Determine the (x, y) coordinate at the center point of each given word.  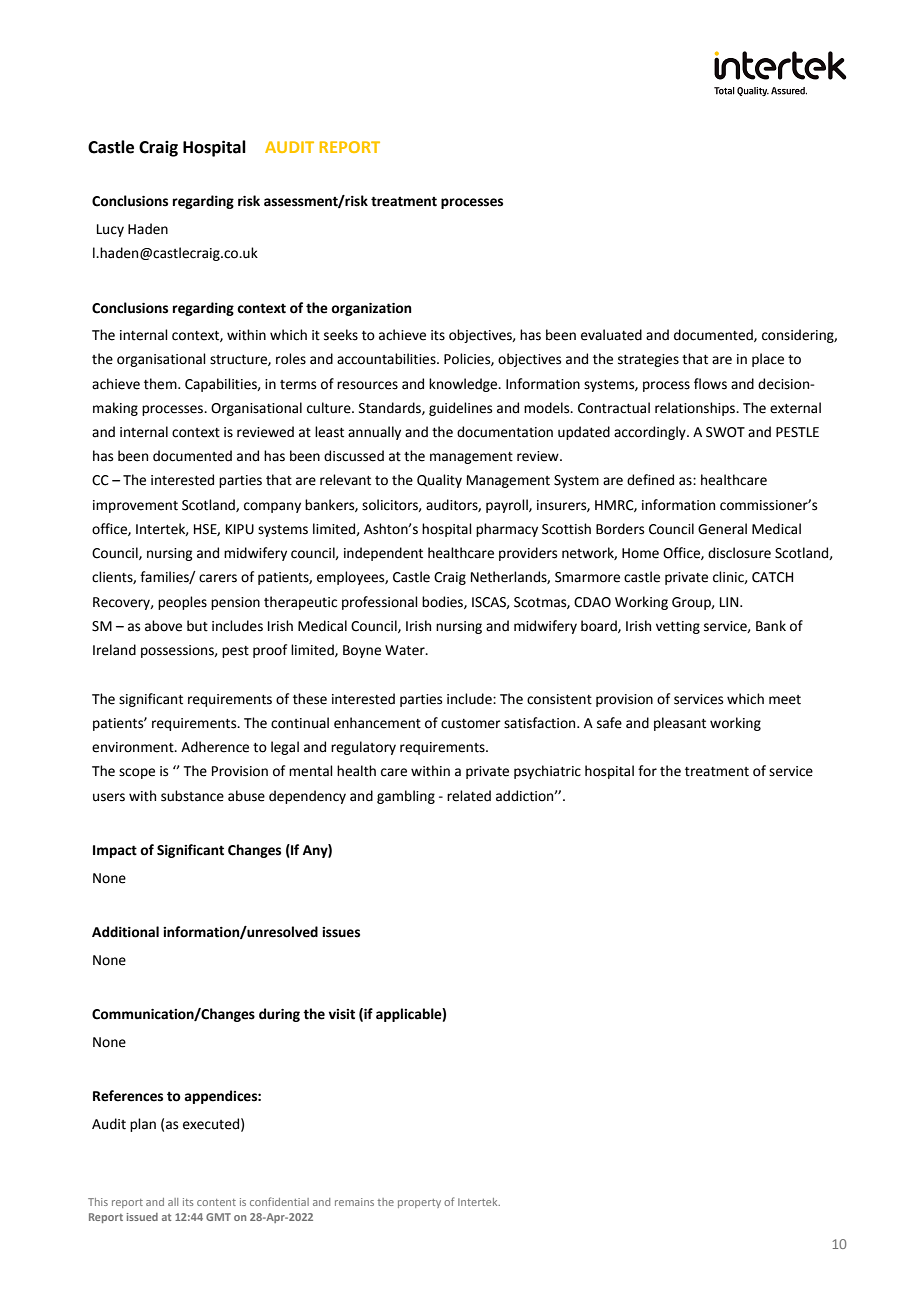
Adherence (215, 747)
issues (341, 932)
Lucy (110, 230)
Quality (439, 481)
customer (471, 724)
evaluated (611, 335)
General (722, 529)
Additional (125, 932)
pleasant (680, 724)
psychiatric (547, 772)
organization (371, 309)
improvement (135, 506)
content (216, 1202)
